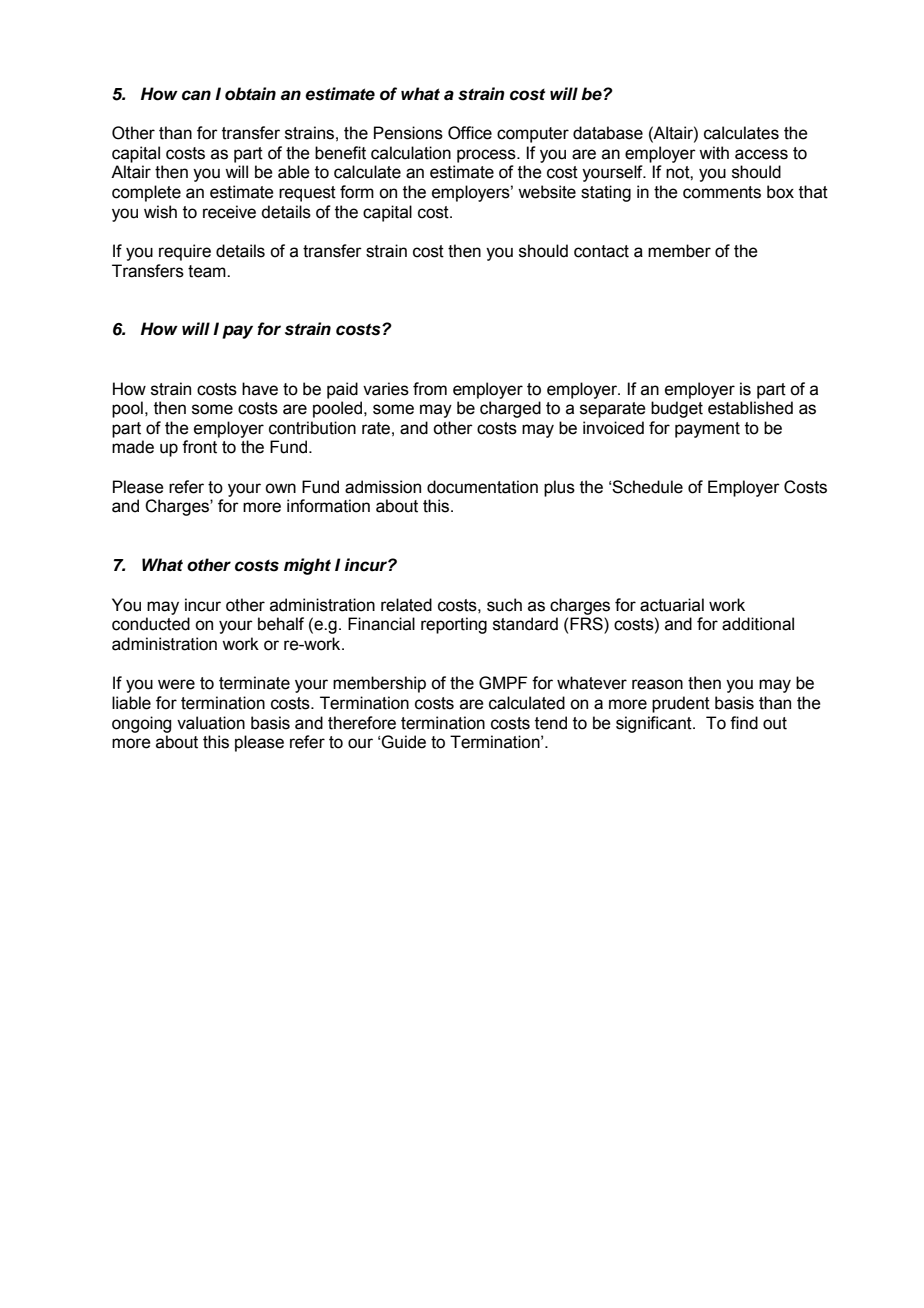  Describe the element at coordinates (199, 447) in the screenshot. I see `front` at that location.
